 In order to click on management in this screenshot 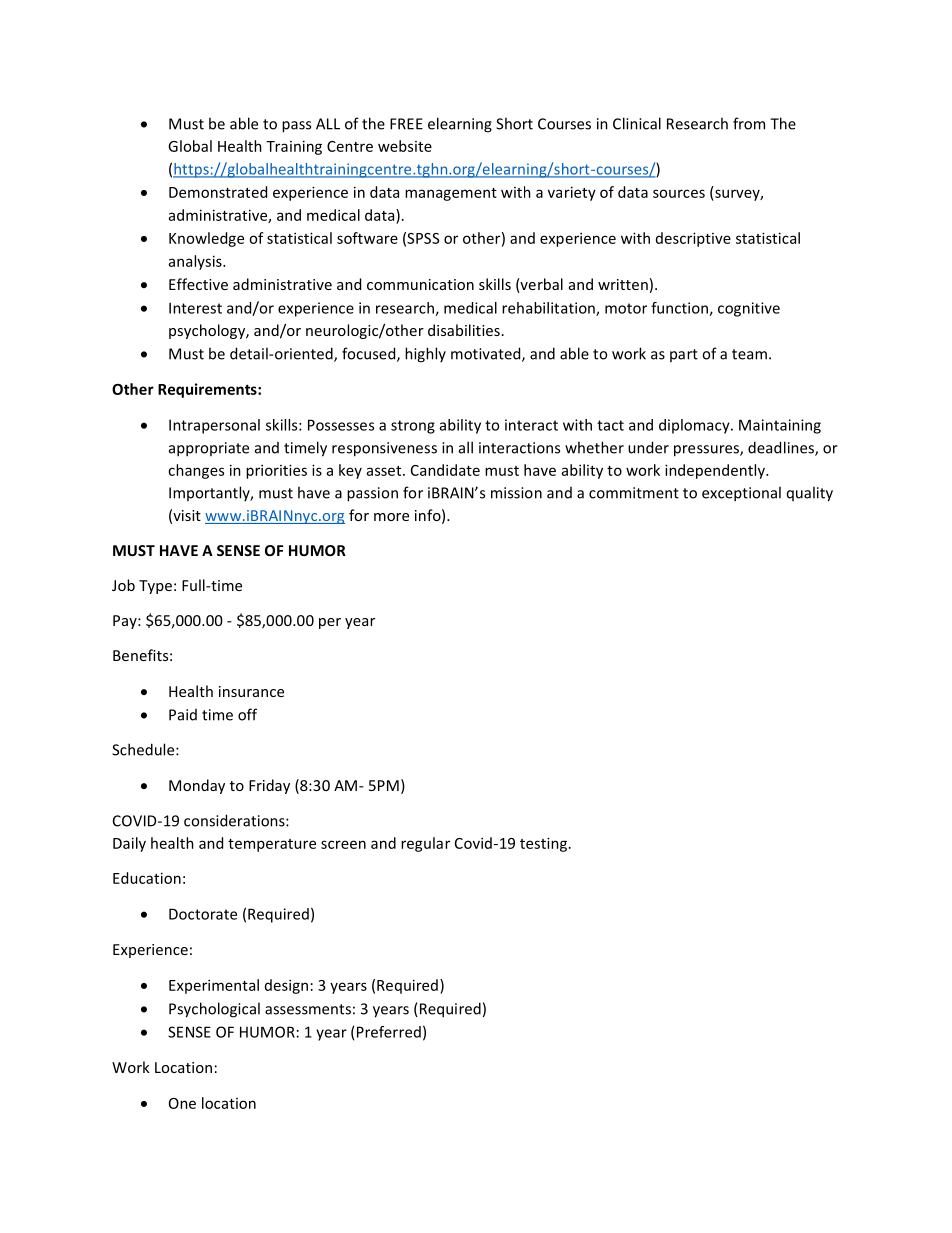, I will do `click(451, 194)`.
